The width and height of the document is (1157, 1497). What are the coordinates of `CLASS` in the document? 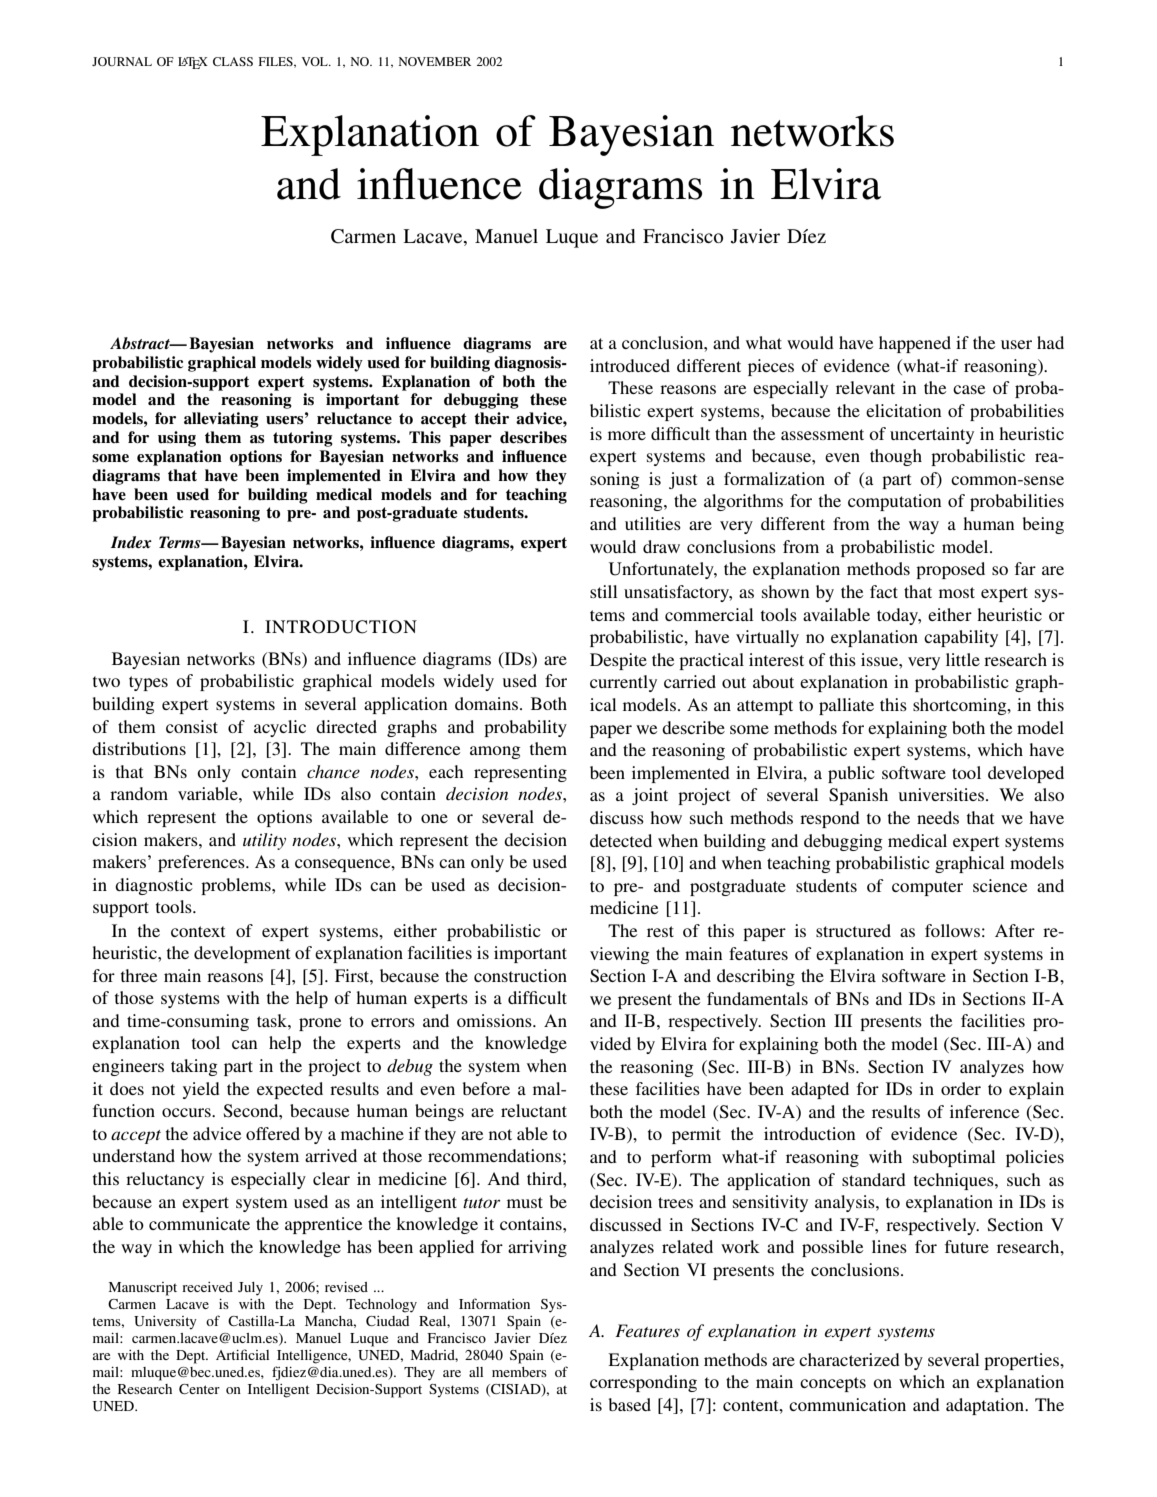 It's located at (233, 61).
